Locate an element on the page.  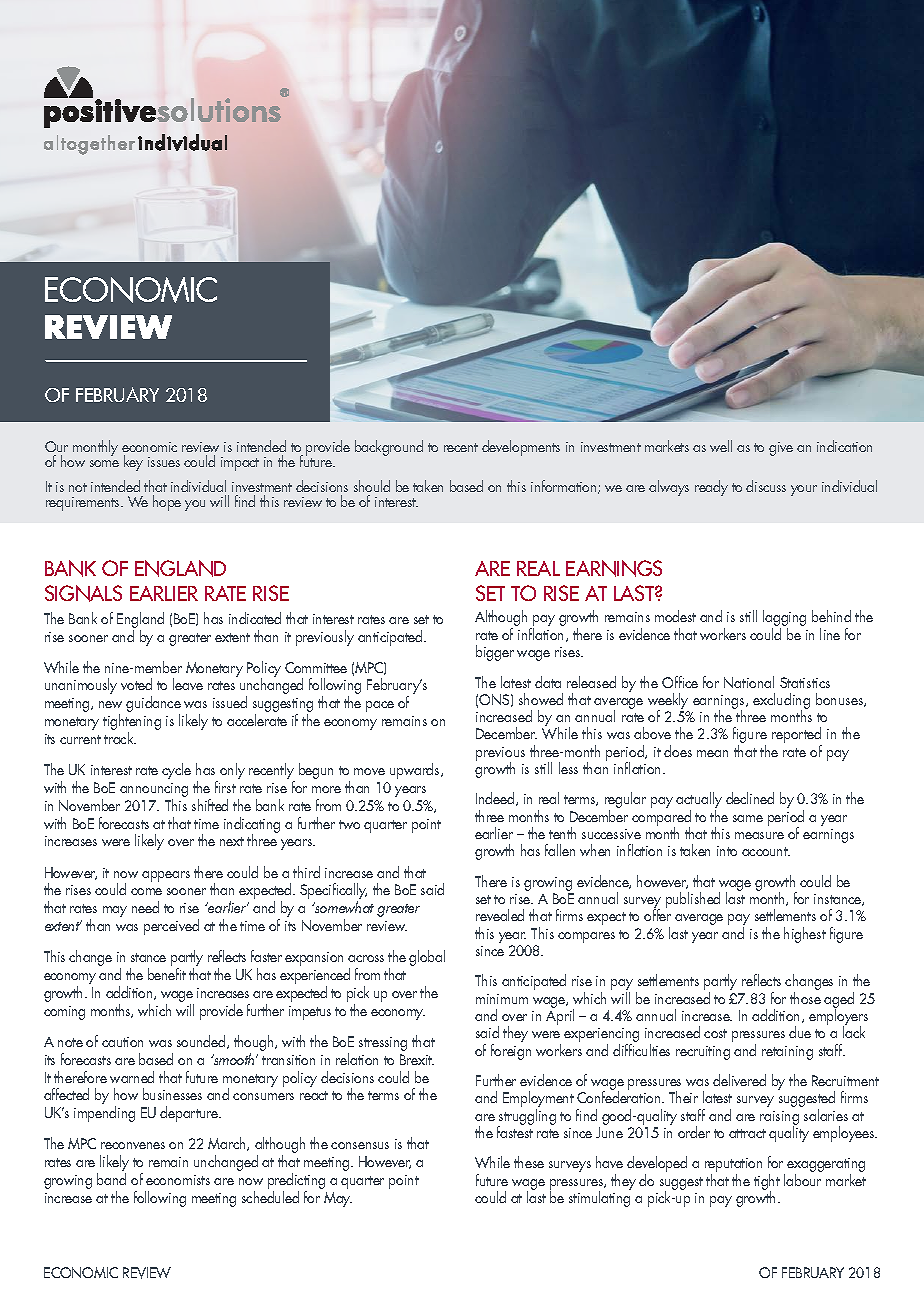
highest is located at coordinates (805, 935).
